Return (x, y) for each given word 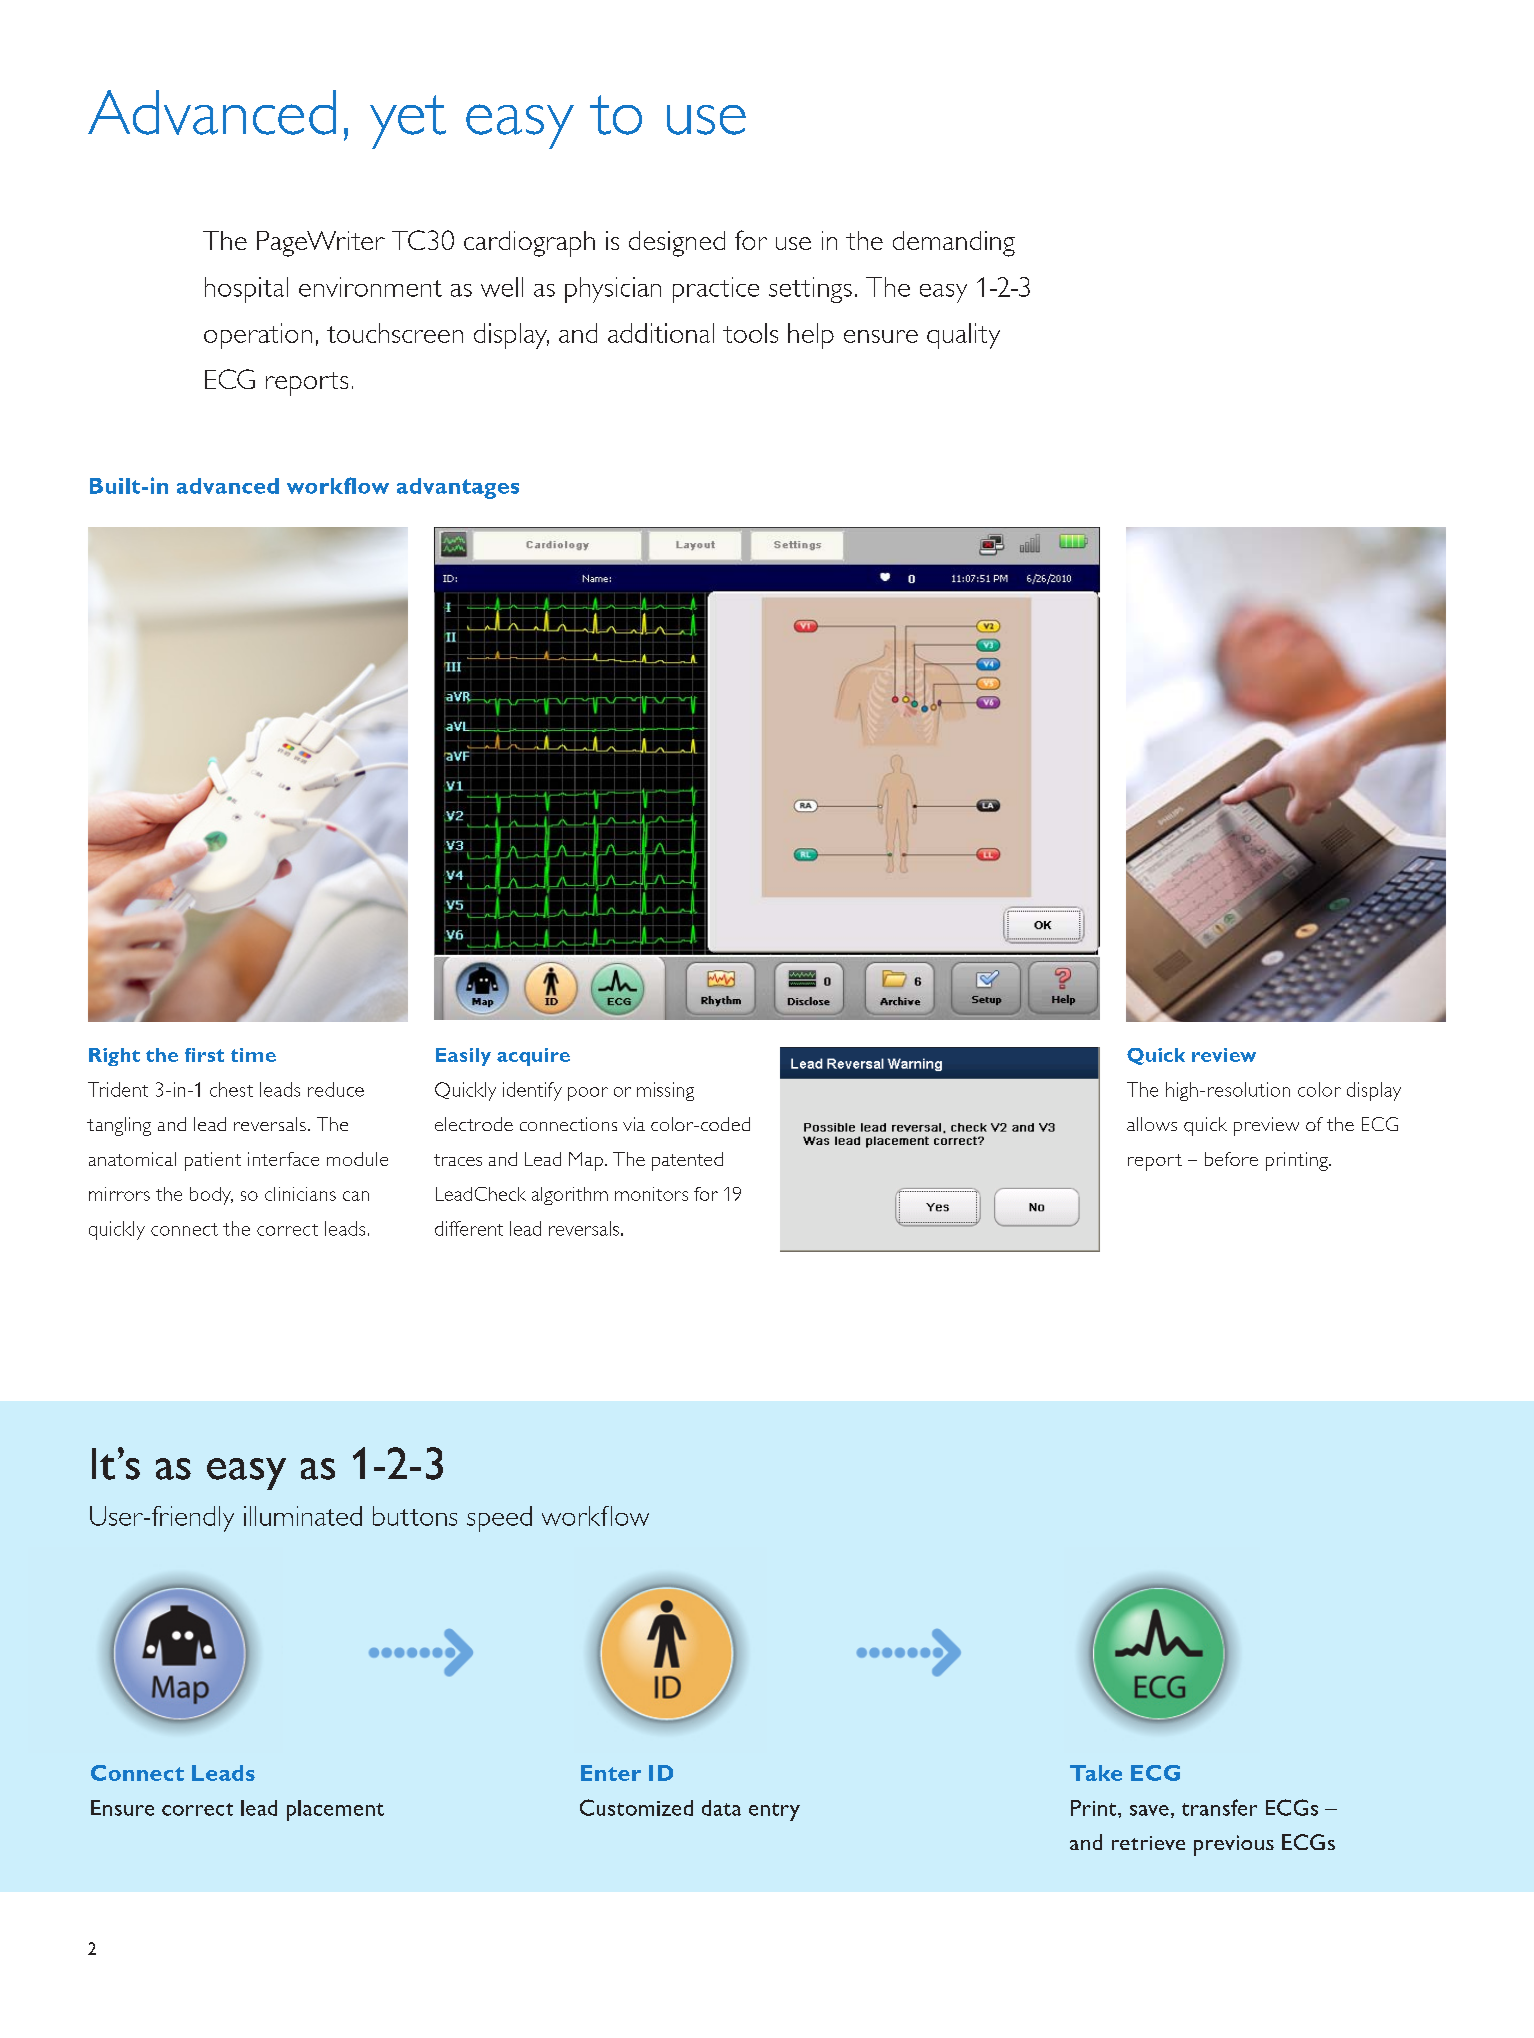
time (253, 1055)
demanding (954, 244)
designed (677, 244)
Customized (636, 1807)
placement (335, 1810)
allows (1152, 1124)
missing (665, 1091)
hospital (246, 290)
